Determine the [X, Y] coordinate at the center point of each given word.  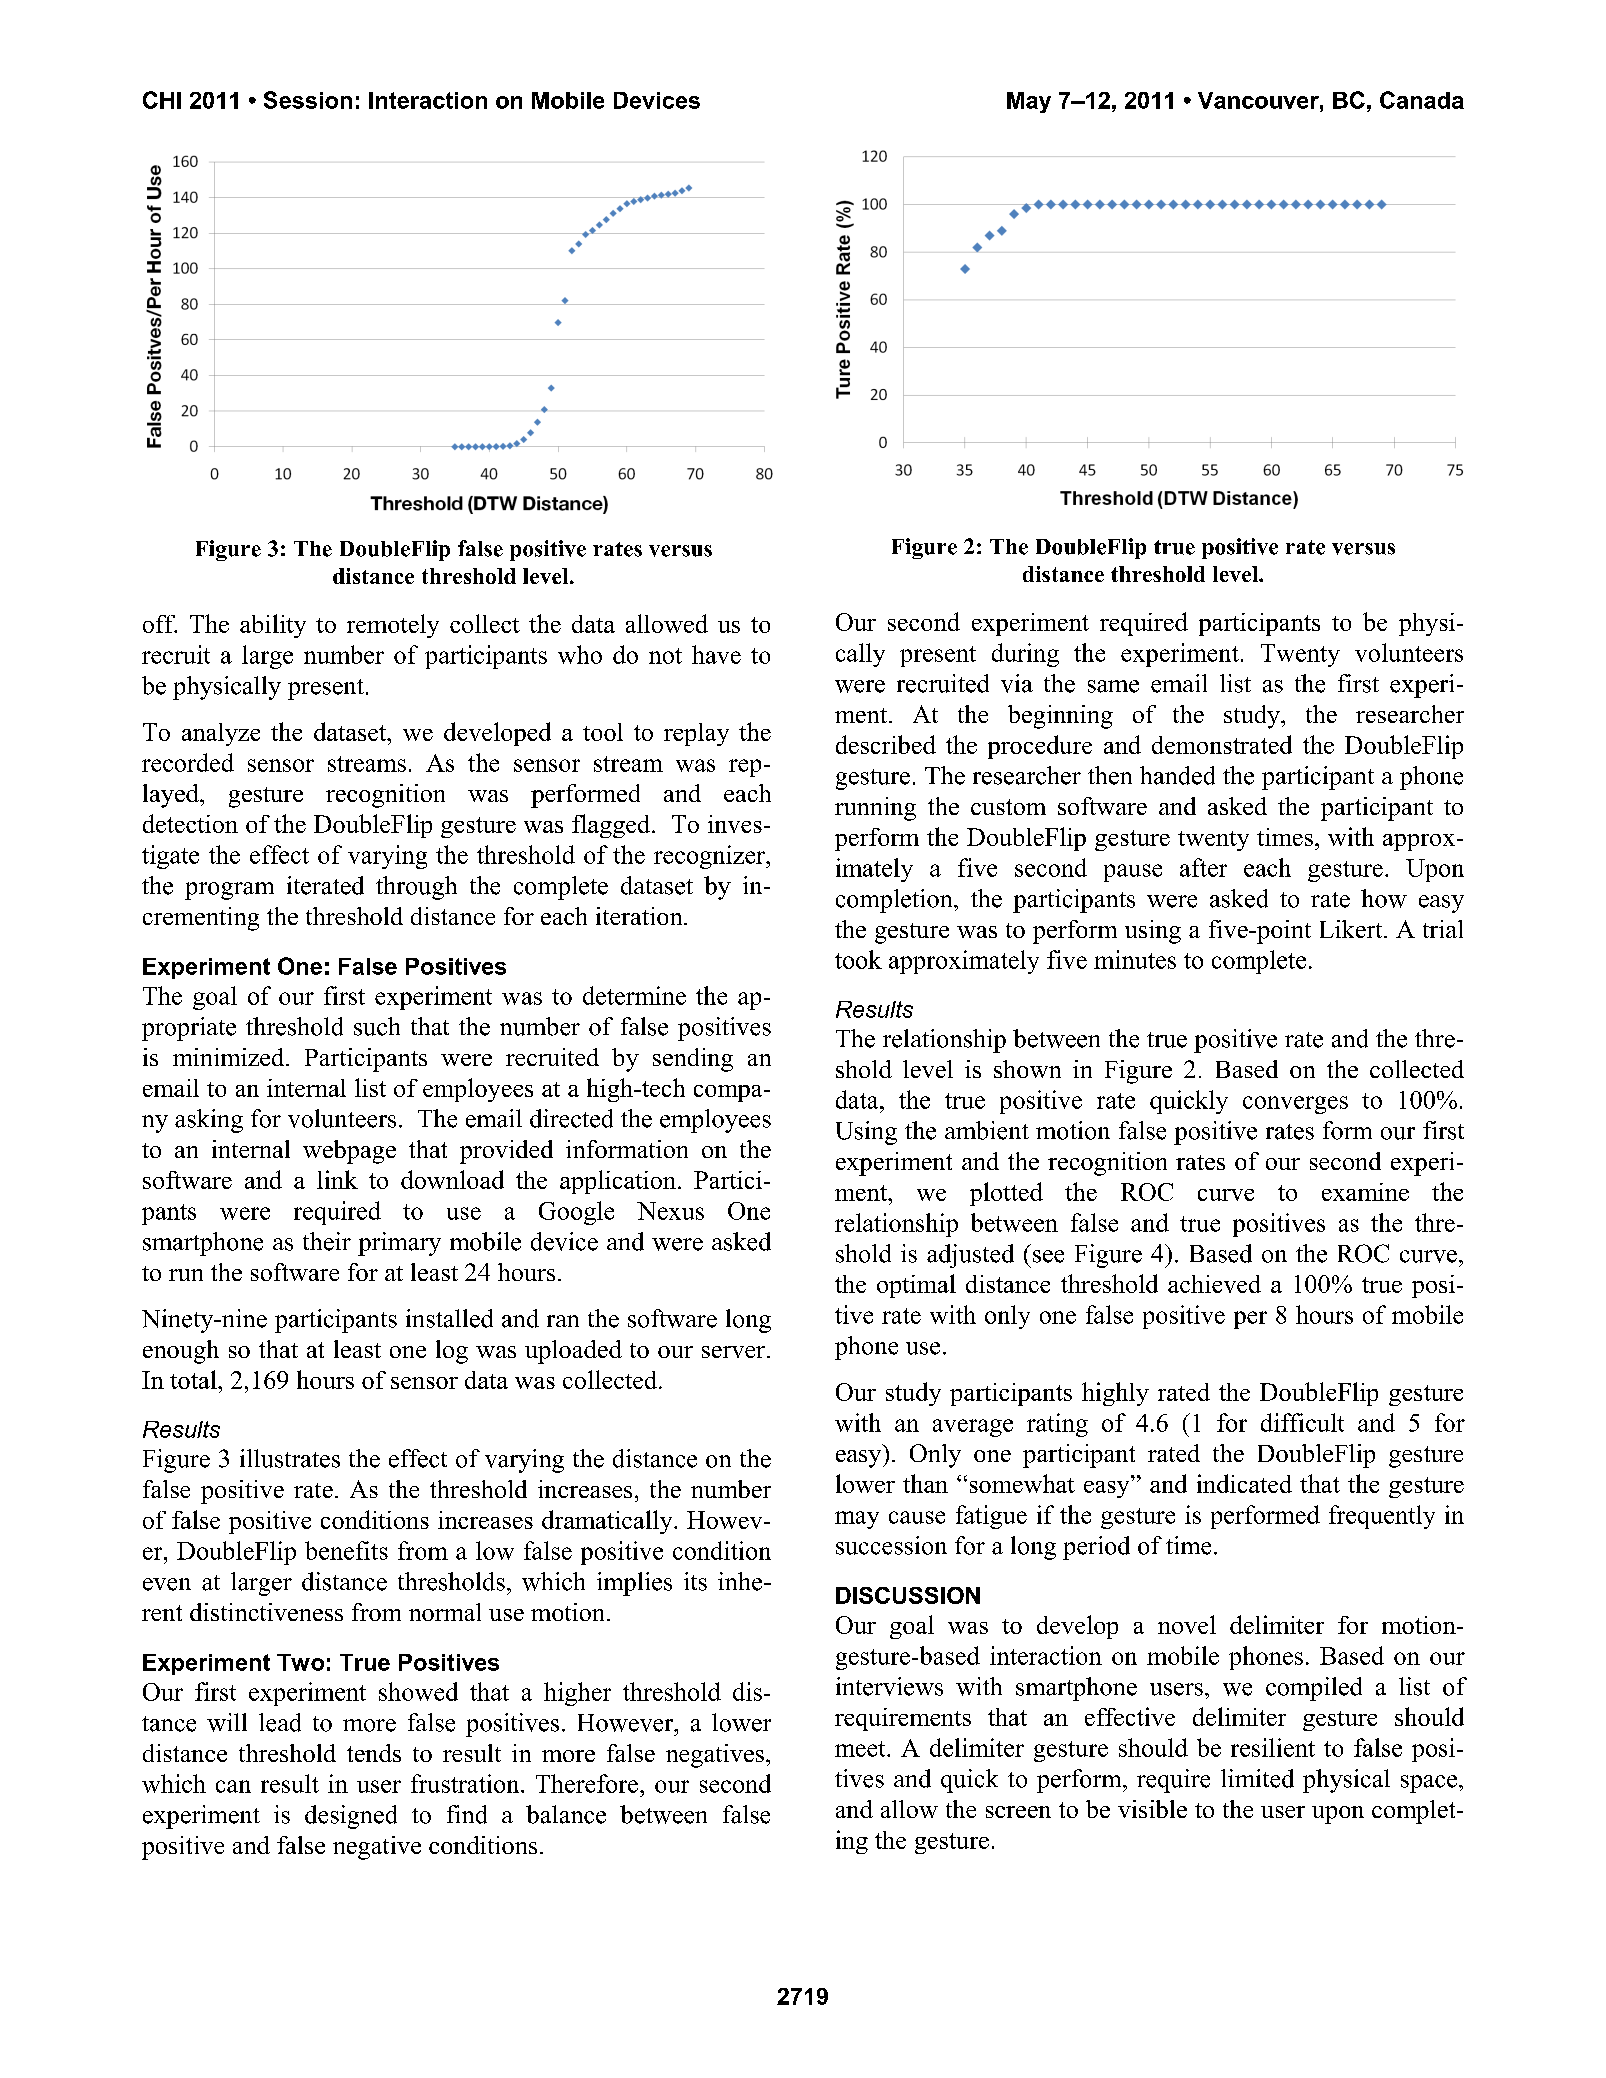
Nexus [670, 1211]
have [716, 654]
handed [1177, 775]
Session [308, 100]
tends [374, 1753]
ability [273, 626]
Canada [1422, 100]
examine [1365, 1192]
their [327, 1241]
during [1025, 655]
